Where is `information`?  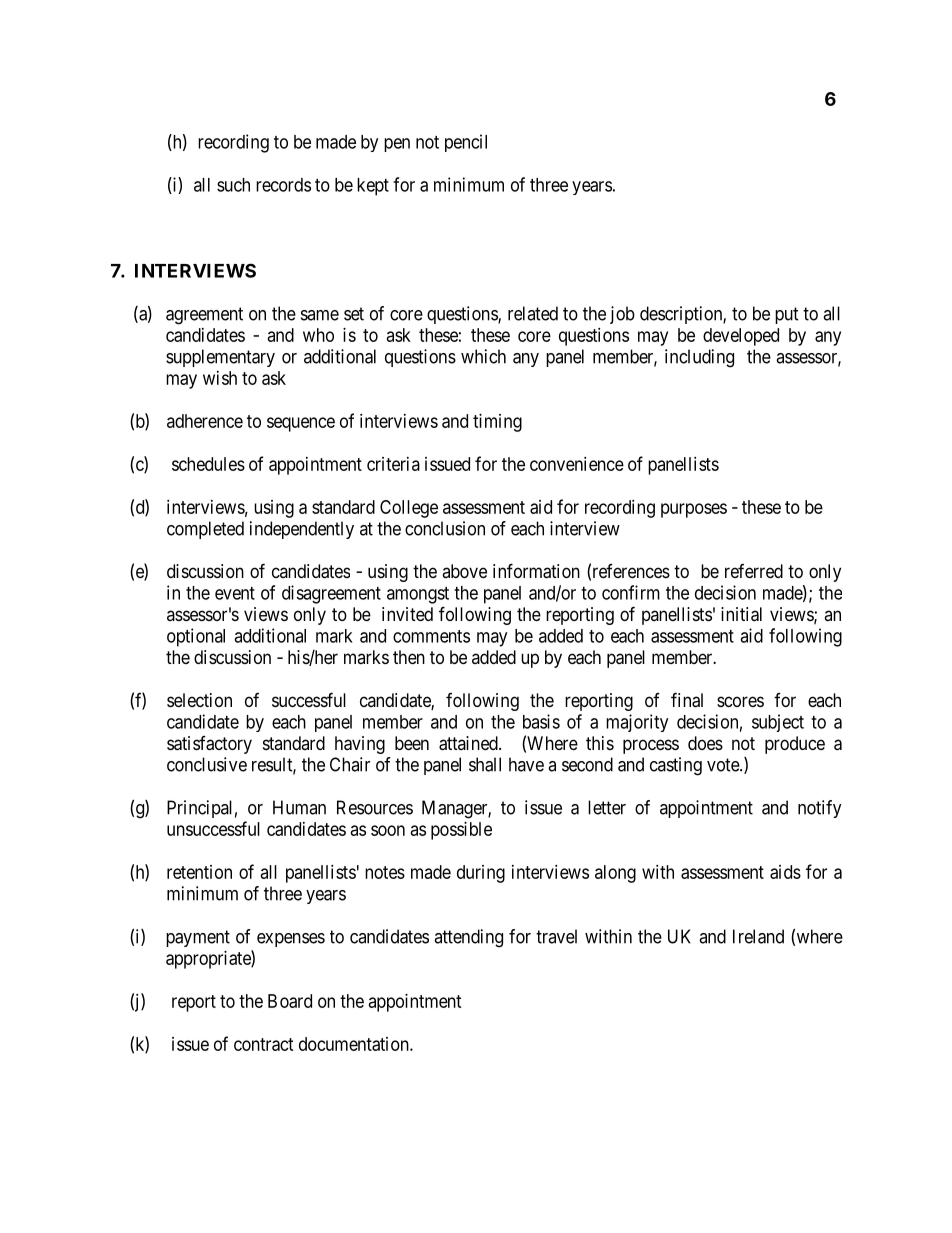
information is located at coordinates (536, 571).
